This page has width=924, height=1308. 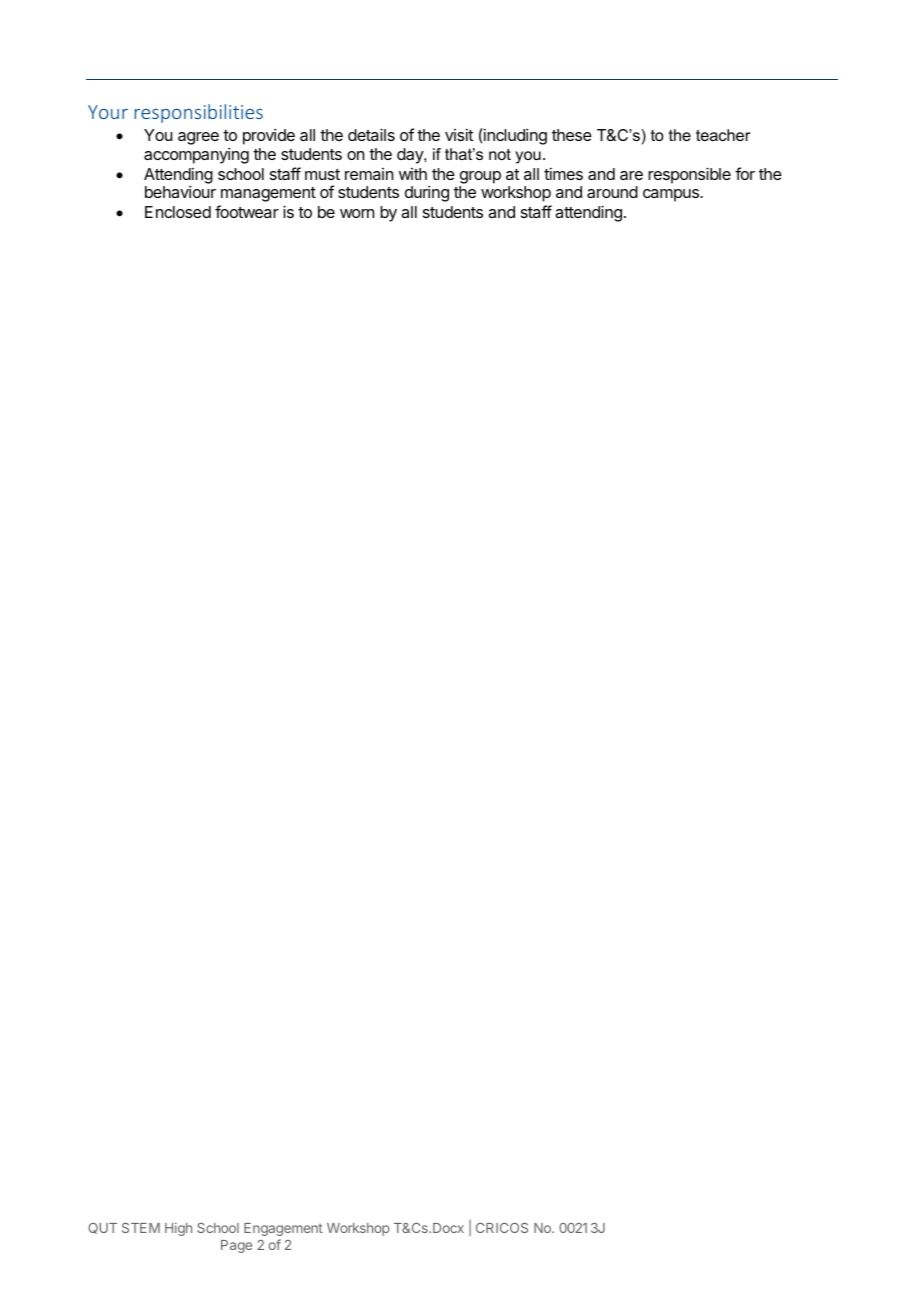 I want to click on Enclosed, so click(x=178, y=212).
